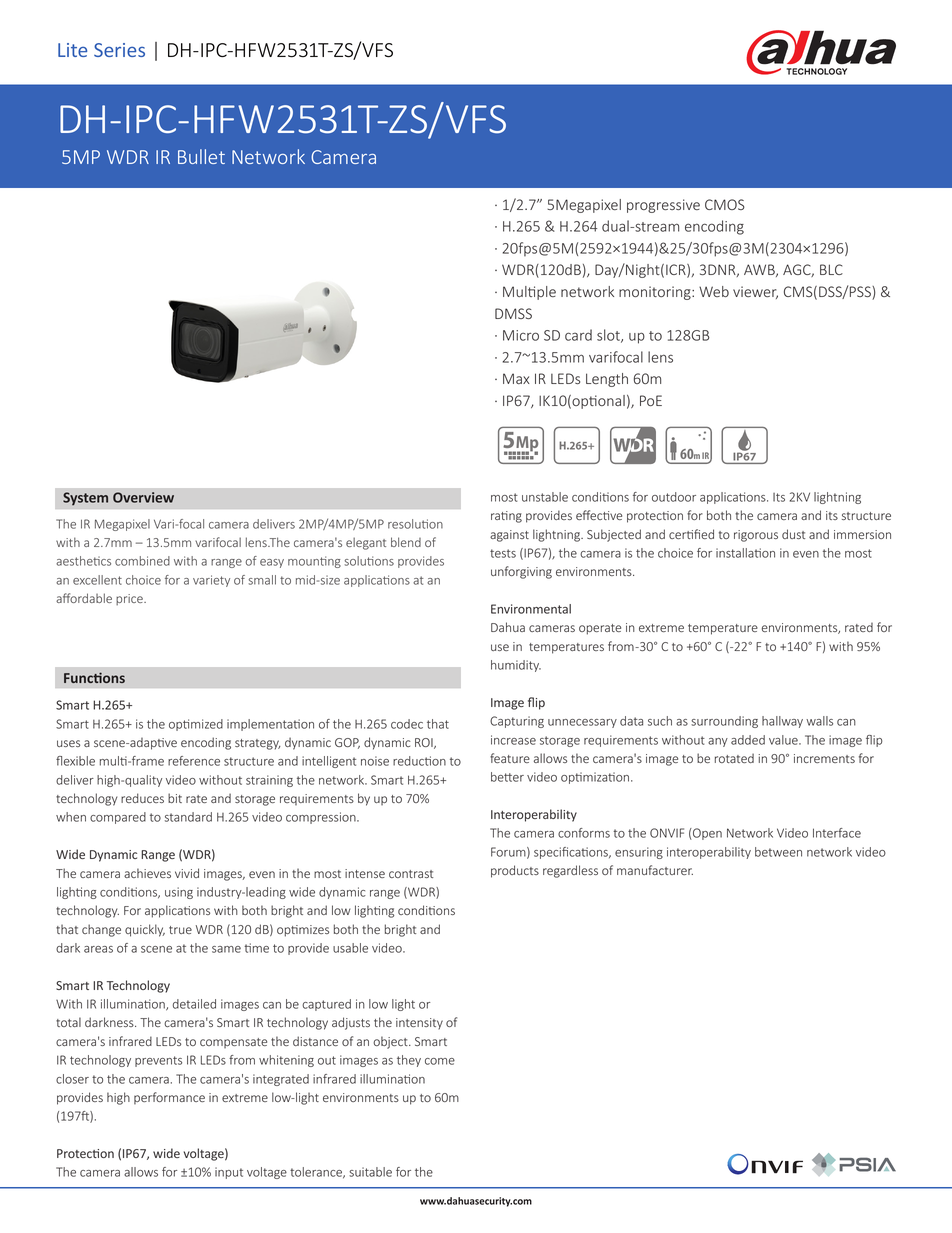 The width and height of the screenshot is (952, 1233). What do you see at coordinates (169, 1098) in the screenshot?
I see `performance` at bounding box center [169, 1098].
